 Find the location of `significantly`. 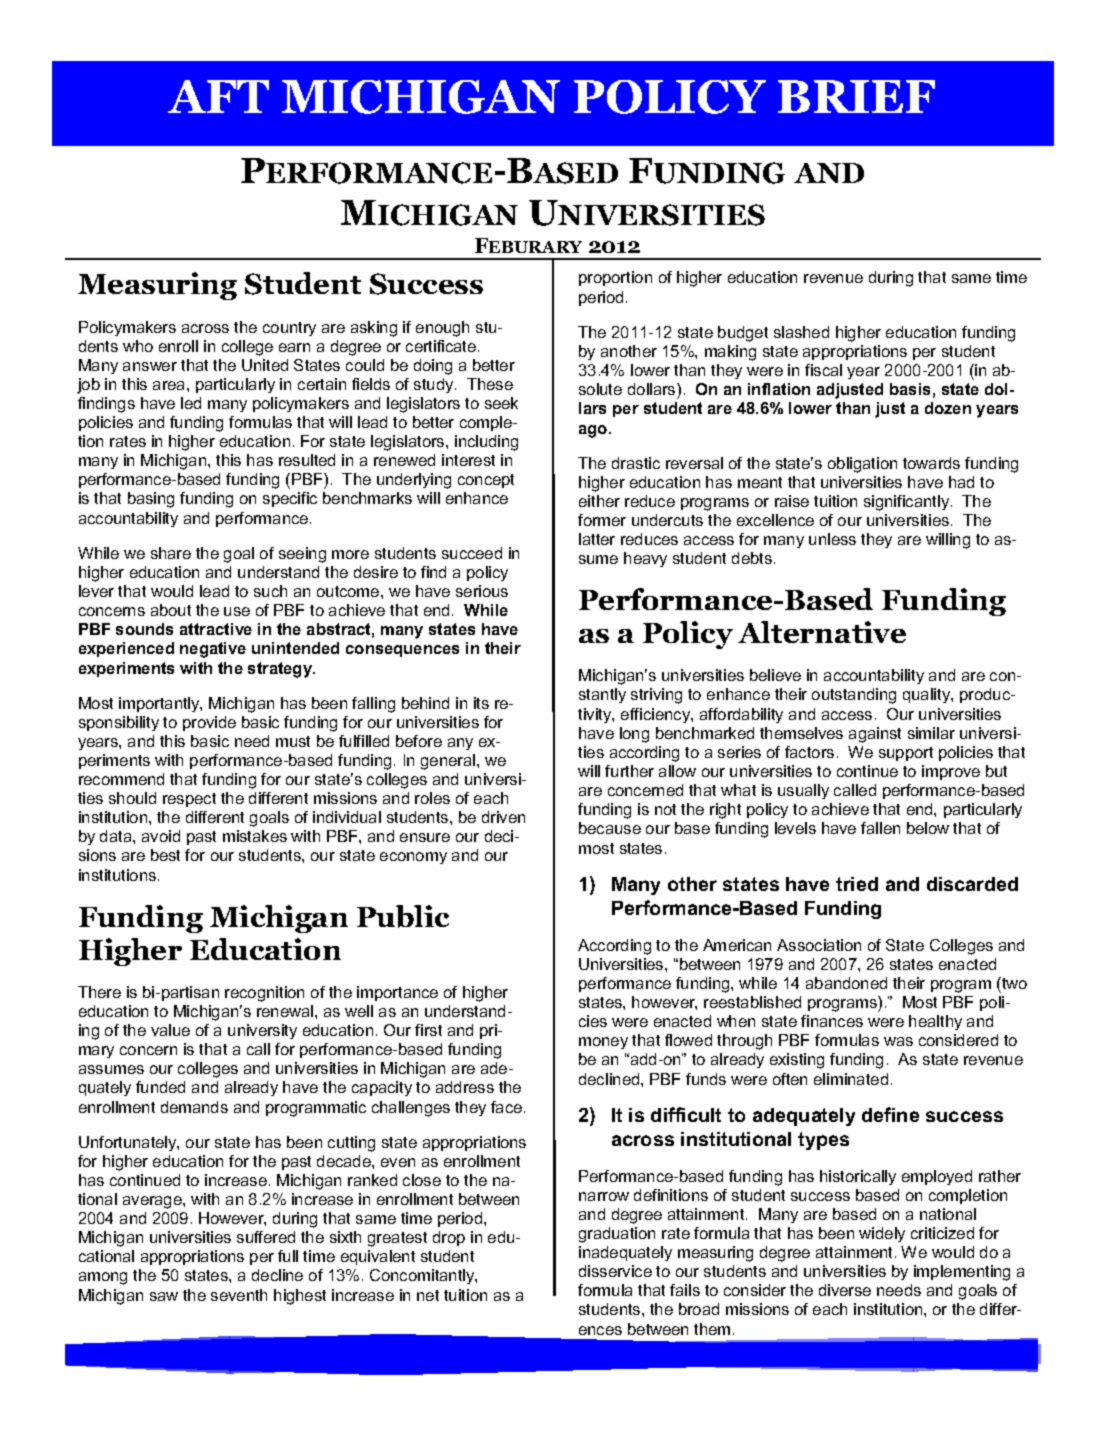

significantly is located at coordinates (908, 503).
